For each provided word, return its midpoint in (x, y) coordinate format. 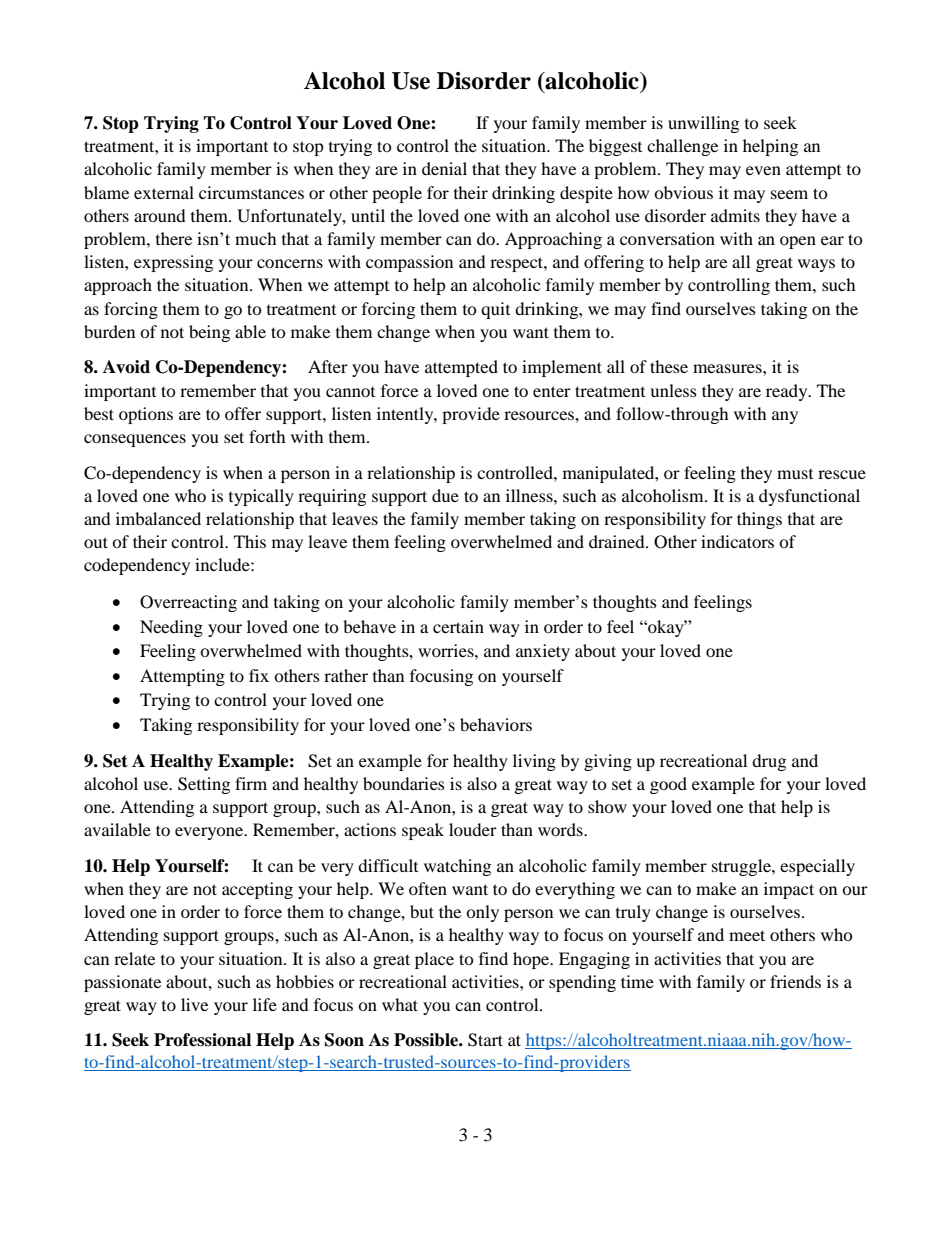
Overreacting (188, 603)
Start (485, 1040)
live (194, 1004)
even (763, 170)
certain (458, 626)
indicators (737, 541)
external (164, 192)
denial (444, 168)
